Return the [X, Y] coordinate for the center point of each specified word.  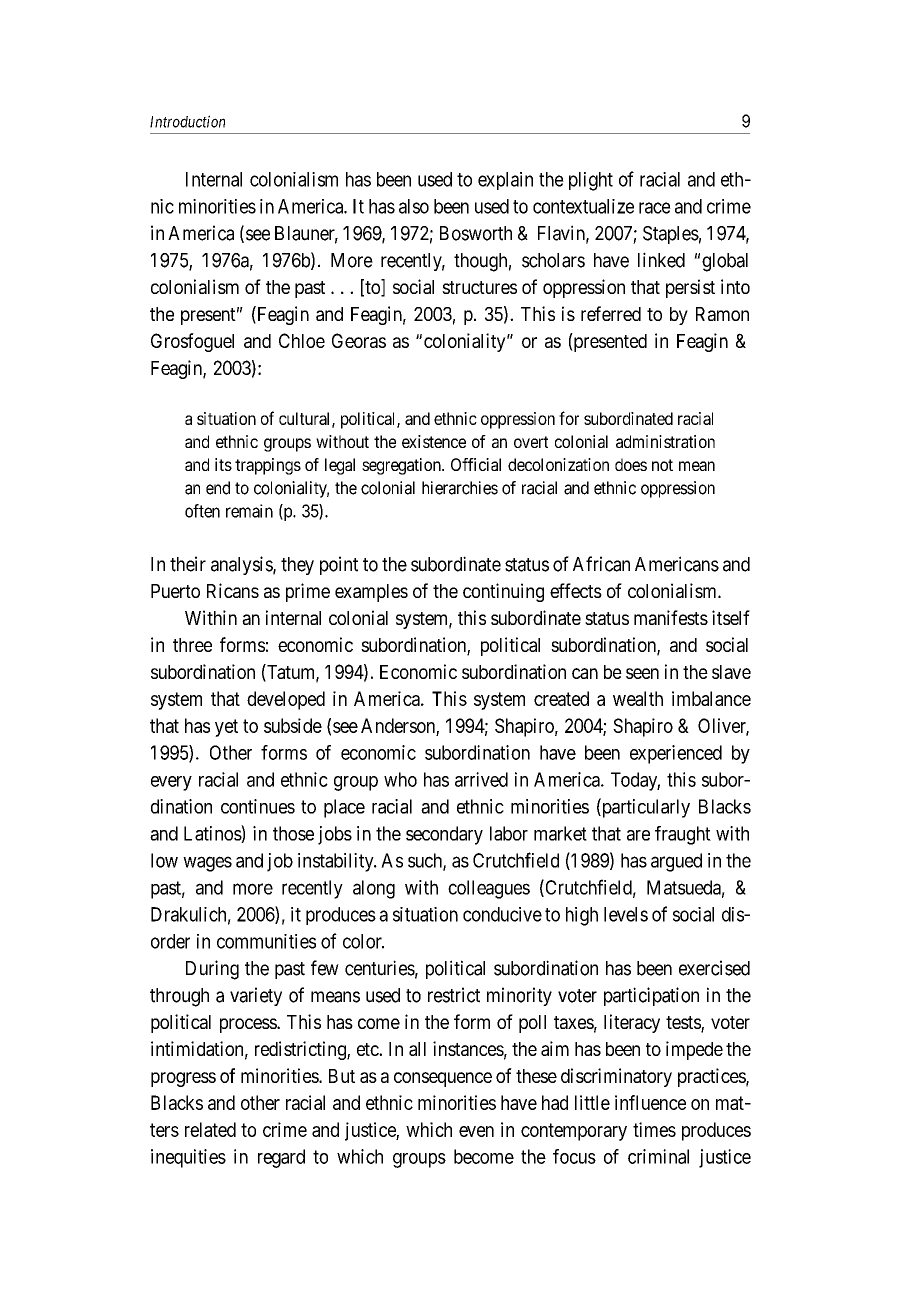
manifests [671, 617]
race [655, 208]
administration [665, 441]
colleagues [489, 889]
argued [676, 862]
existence [434, 441]
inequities [188, 1158]
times [654, 1129]
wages [207, 864]
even [476, 1131]
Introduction [187, 121]
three [192, 645]
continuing [503, 592]
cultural [306, 419]
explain [505, 181]
